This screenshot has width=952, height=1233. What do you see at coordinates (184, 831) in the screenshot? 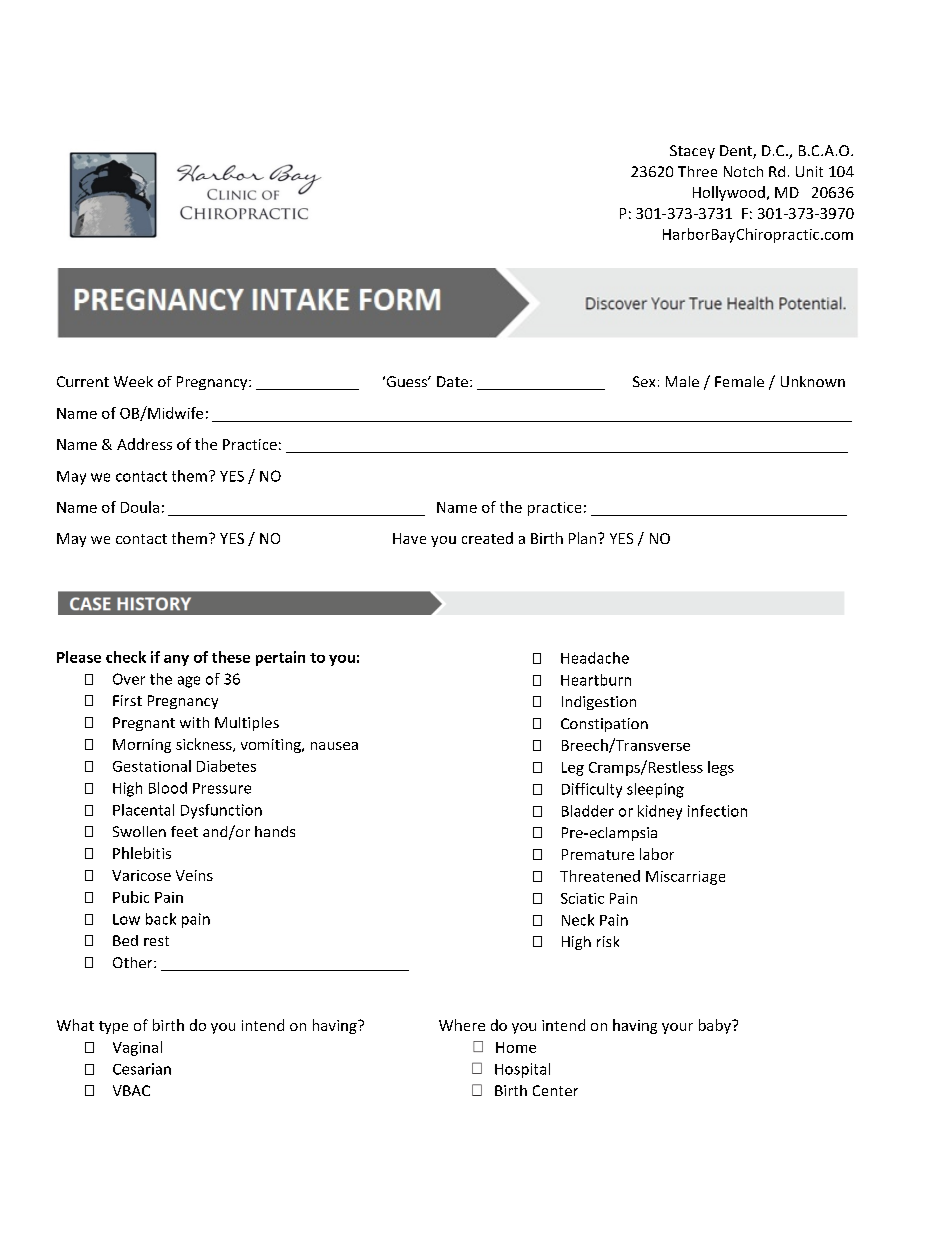
I see `feet` at bounding box center [184, 831].
